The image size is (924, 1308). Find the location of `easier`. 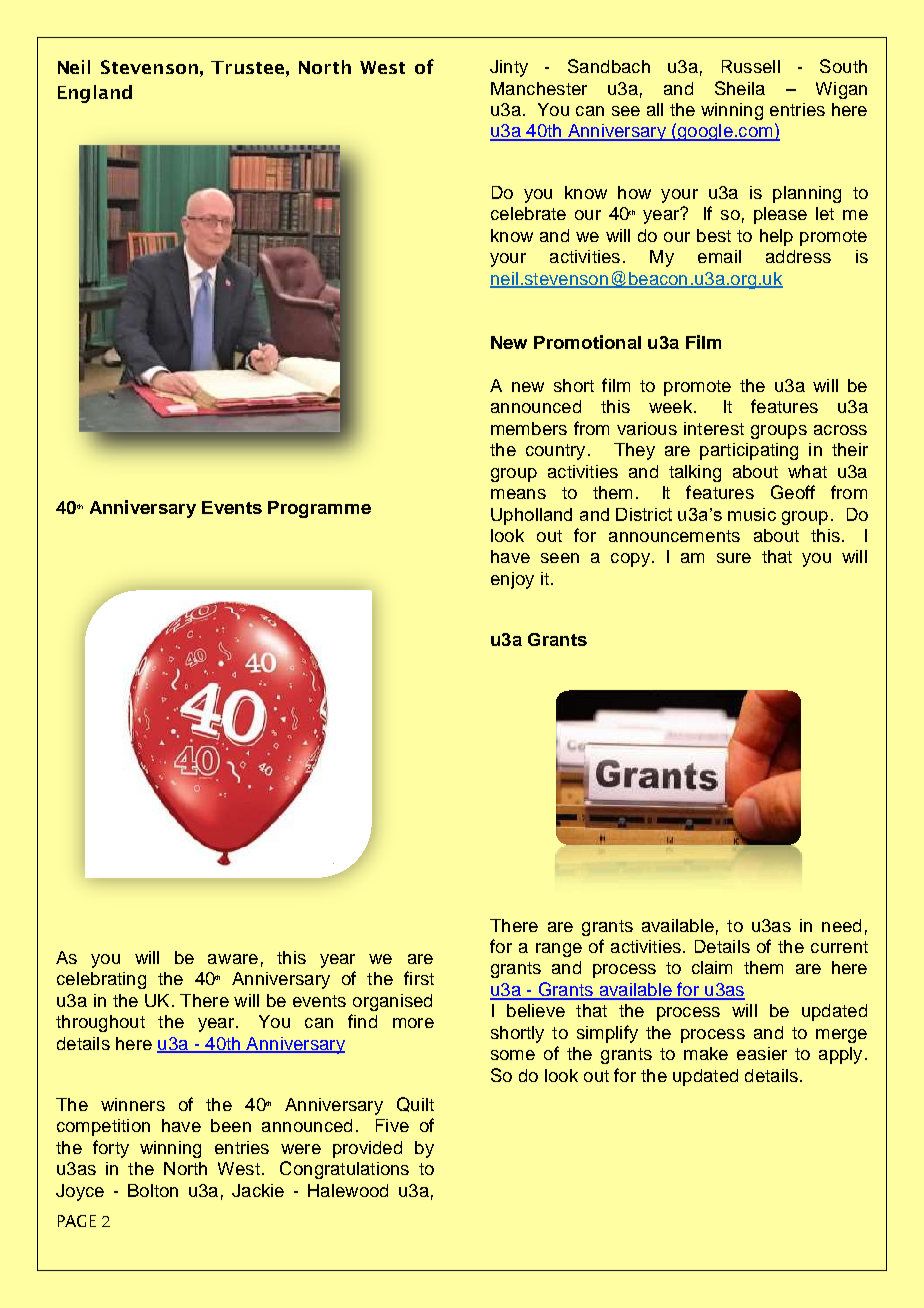

easier is located at coordinates (762, 1053).
